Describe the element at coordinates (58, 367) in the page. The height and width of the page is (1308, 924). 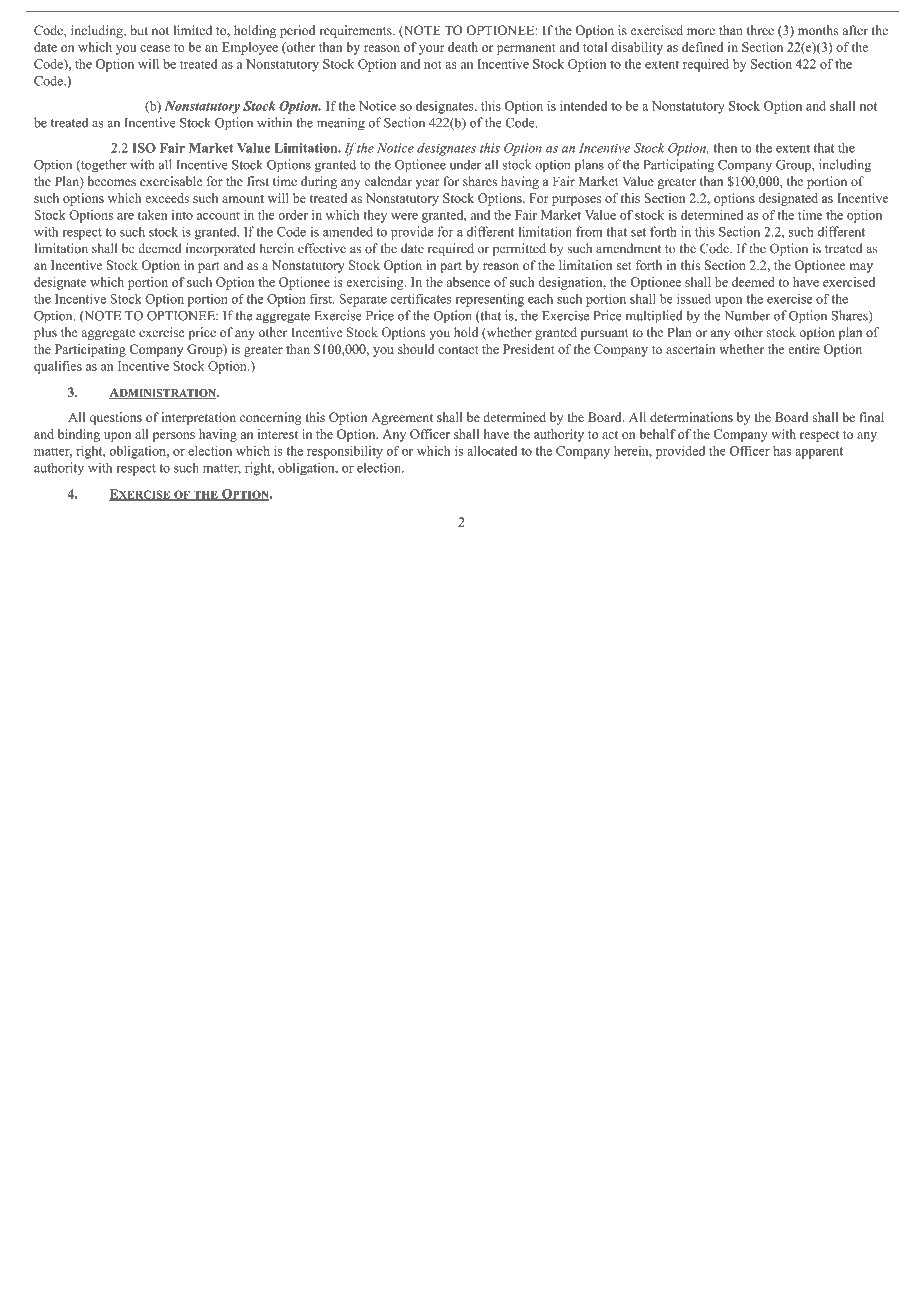
I see `qualifies` at that location.
